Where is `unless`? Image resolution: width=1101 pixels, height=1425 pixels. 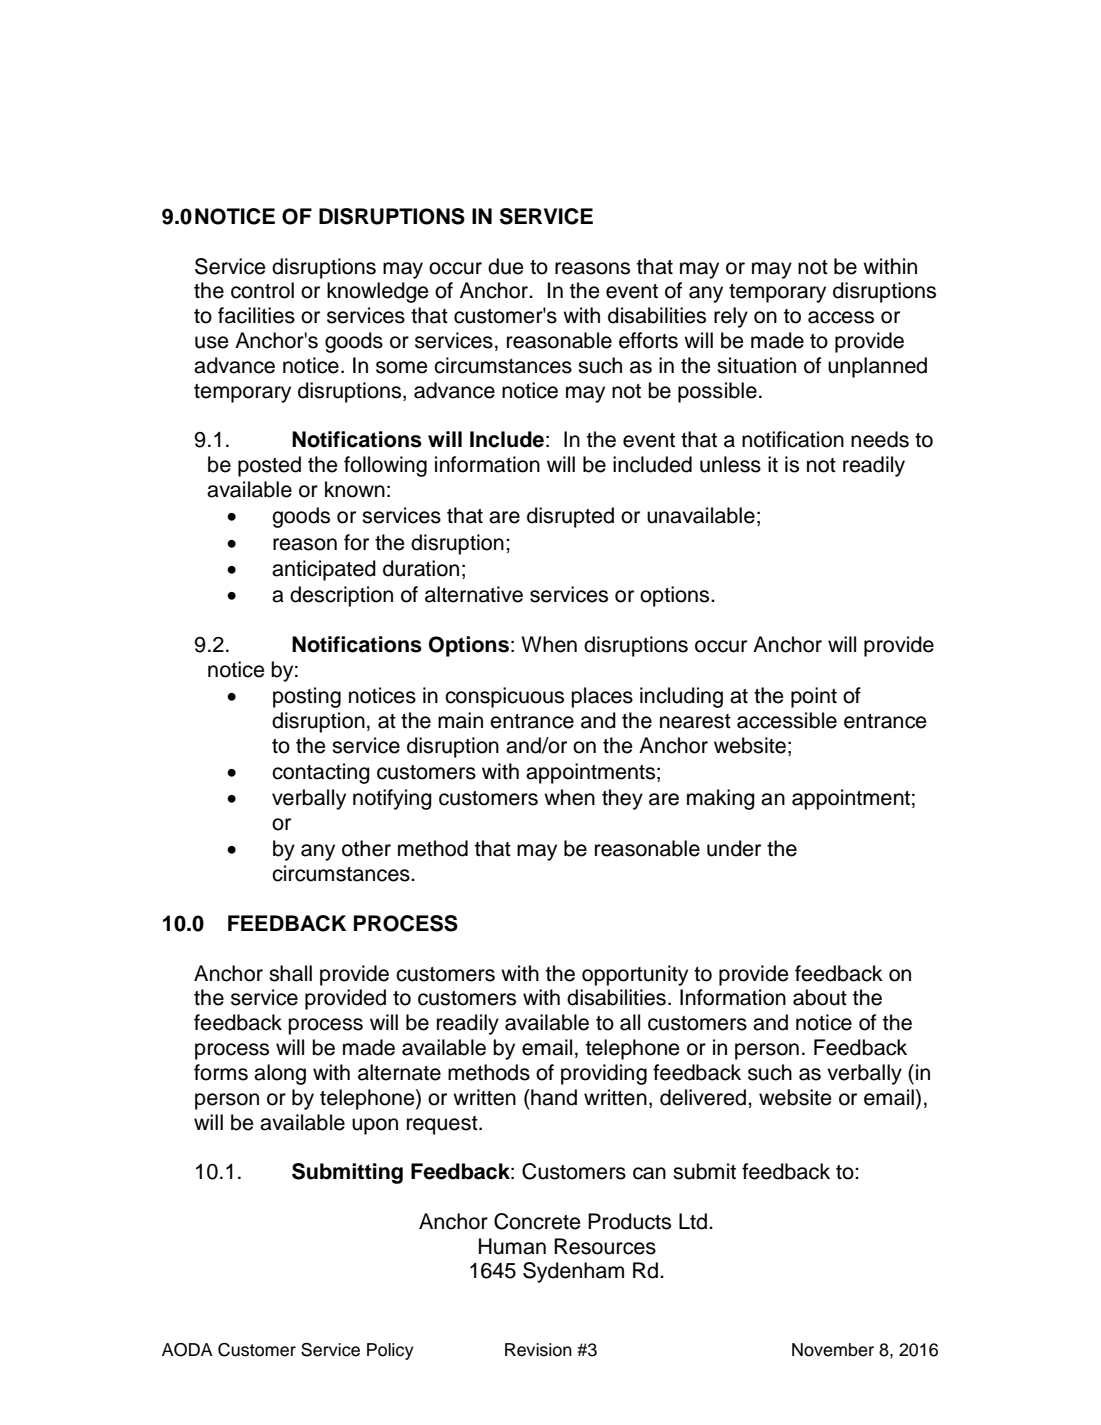 unless is located at coordinates (730, 464).
